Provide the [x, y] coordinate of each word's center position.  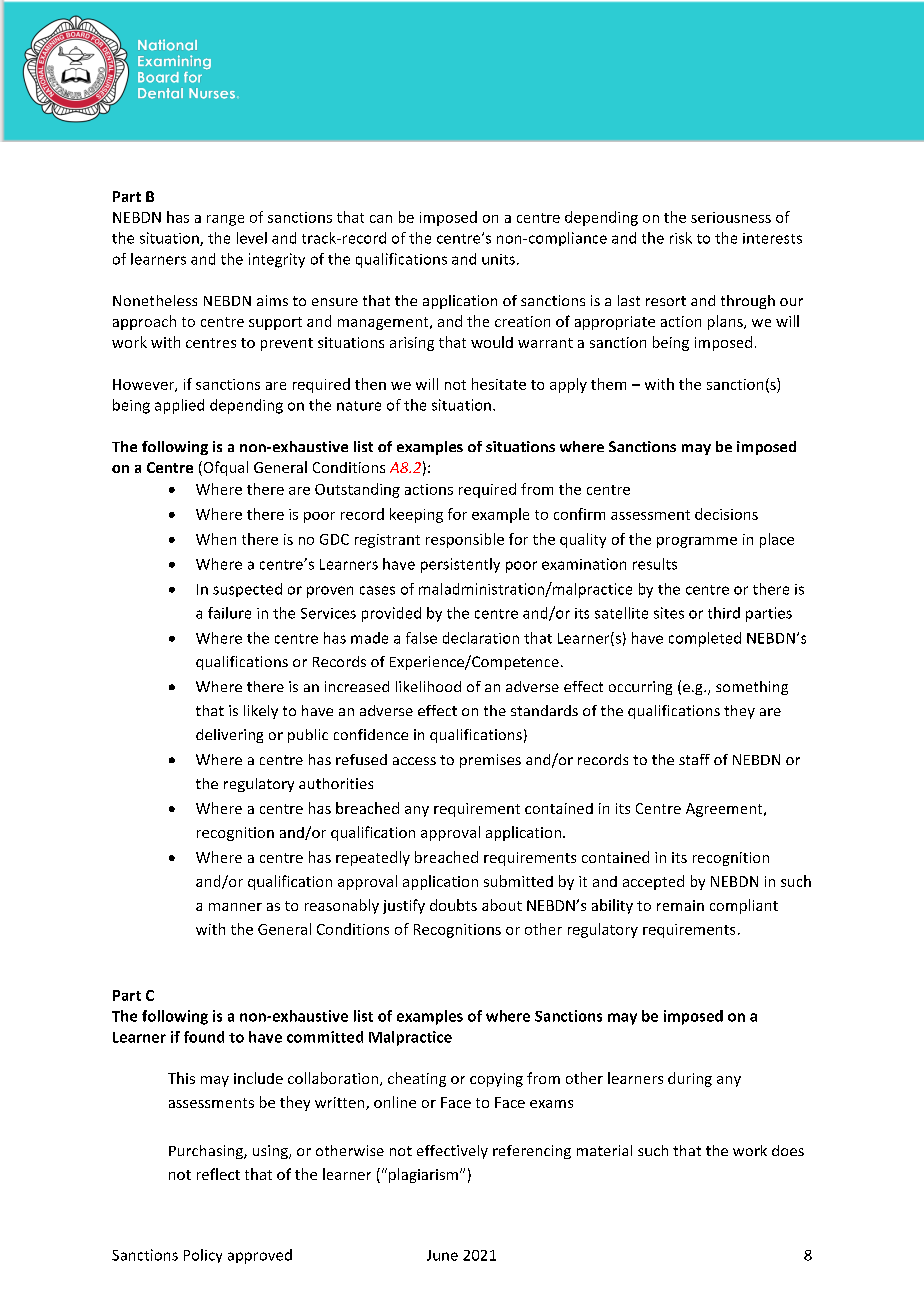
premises [490, 761]
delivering [229, 736]
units [498, 259]
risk [681, 238]
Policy [203, 1256]
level [252, 238]
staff [694, 759]
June [442, 1255]
